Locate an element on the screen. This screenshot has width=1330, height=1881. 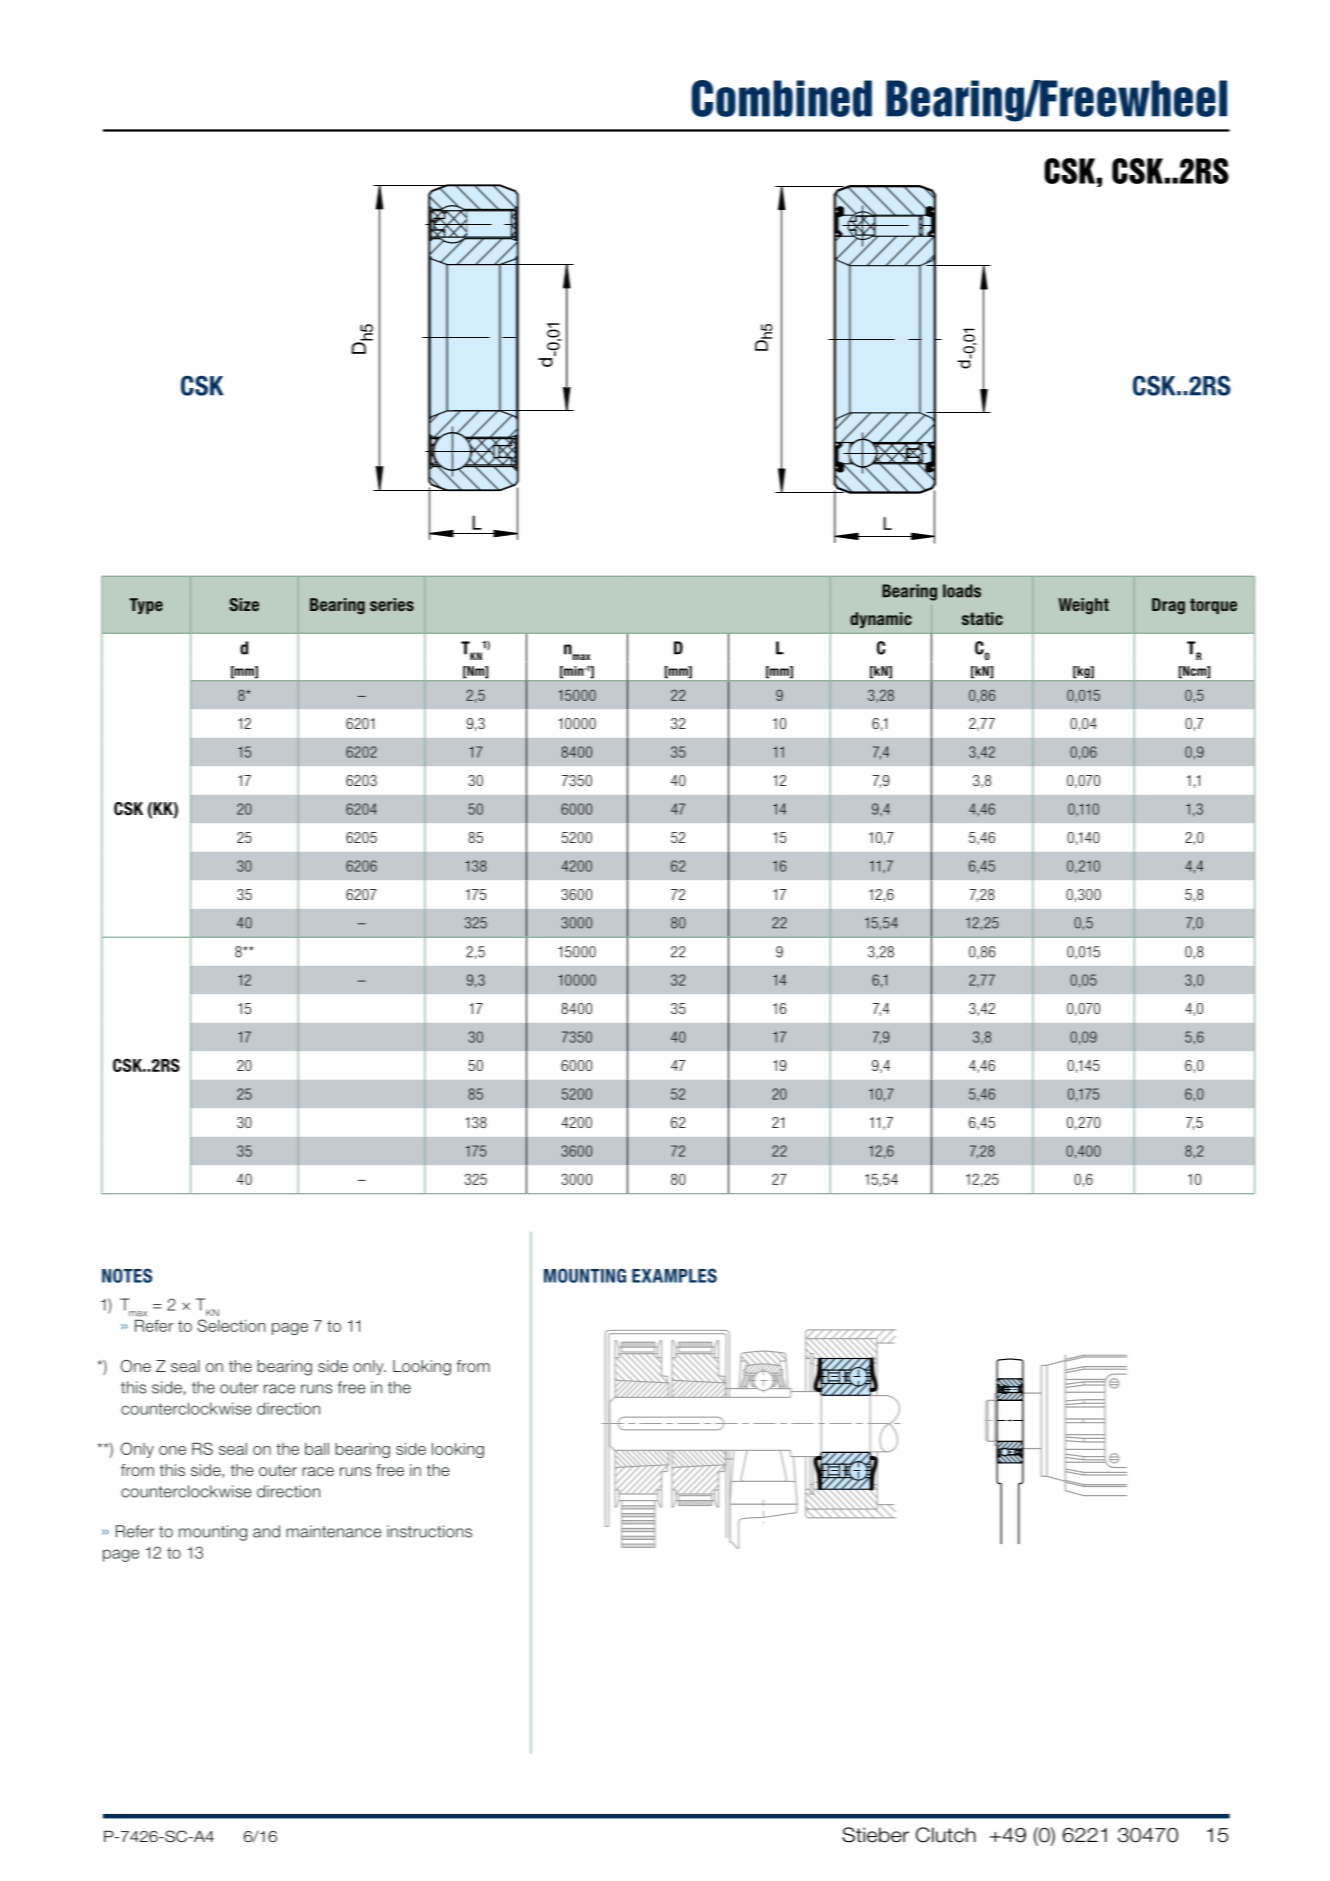
Weight is located at coordinates (1084, 606).
